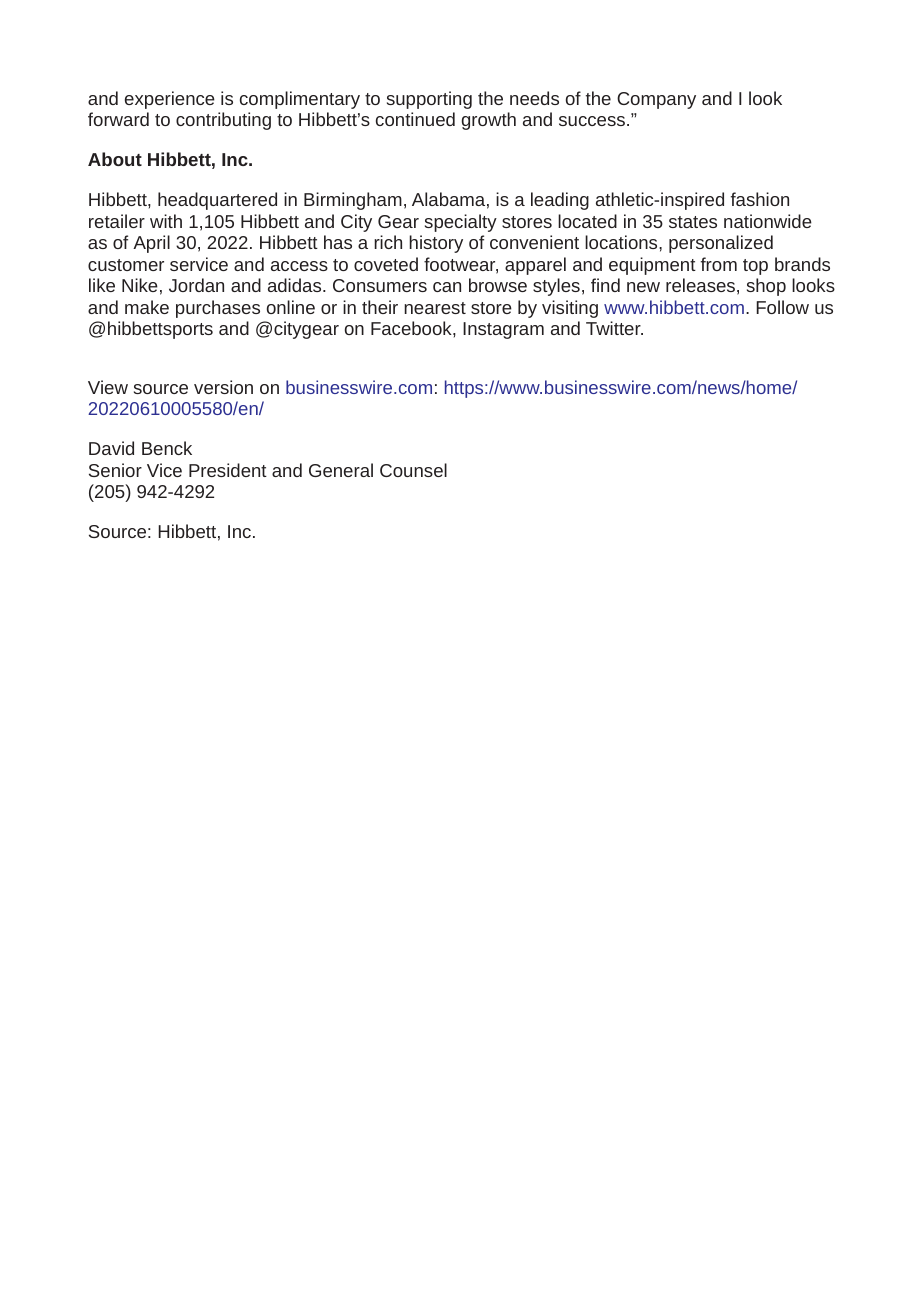 Image resolution: width=924 pixels, height=1308 pixels. What do you see at coordinates (656, 100) in the screenshot?
I see `Company` at bounding box center [656, 100].
